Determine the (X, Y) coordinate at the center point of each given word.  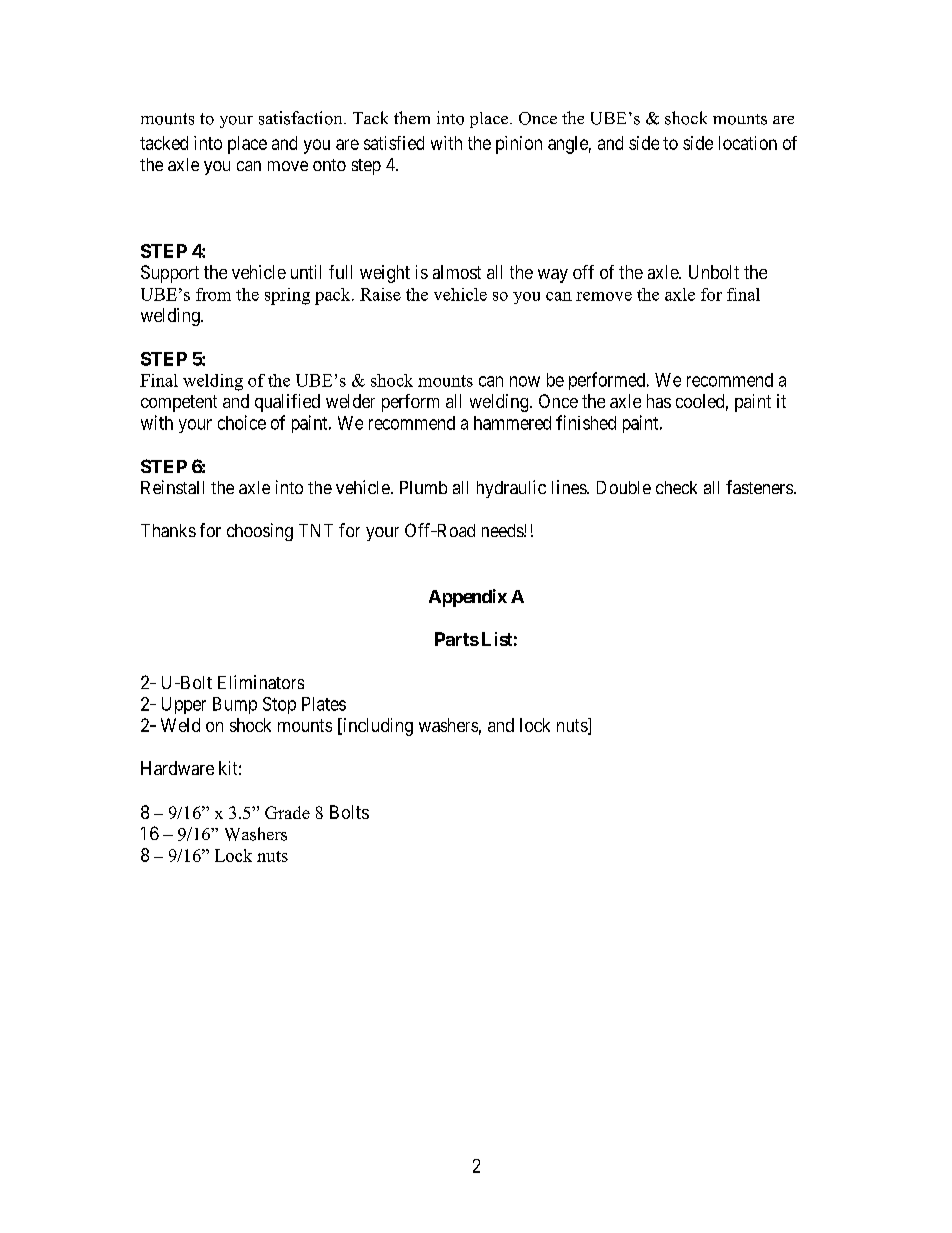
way (553, 276)
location (748, 143)
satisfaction (302, 118)
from (213, 294)
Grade (287, 812)
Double (624, 487)
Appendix (468, 598)
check (676, 487)
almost (457, 272)
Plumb (423, 487)
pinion (519, 145)
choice (242, 422)
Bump (235, 705)
